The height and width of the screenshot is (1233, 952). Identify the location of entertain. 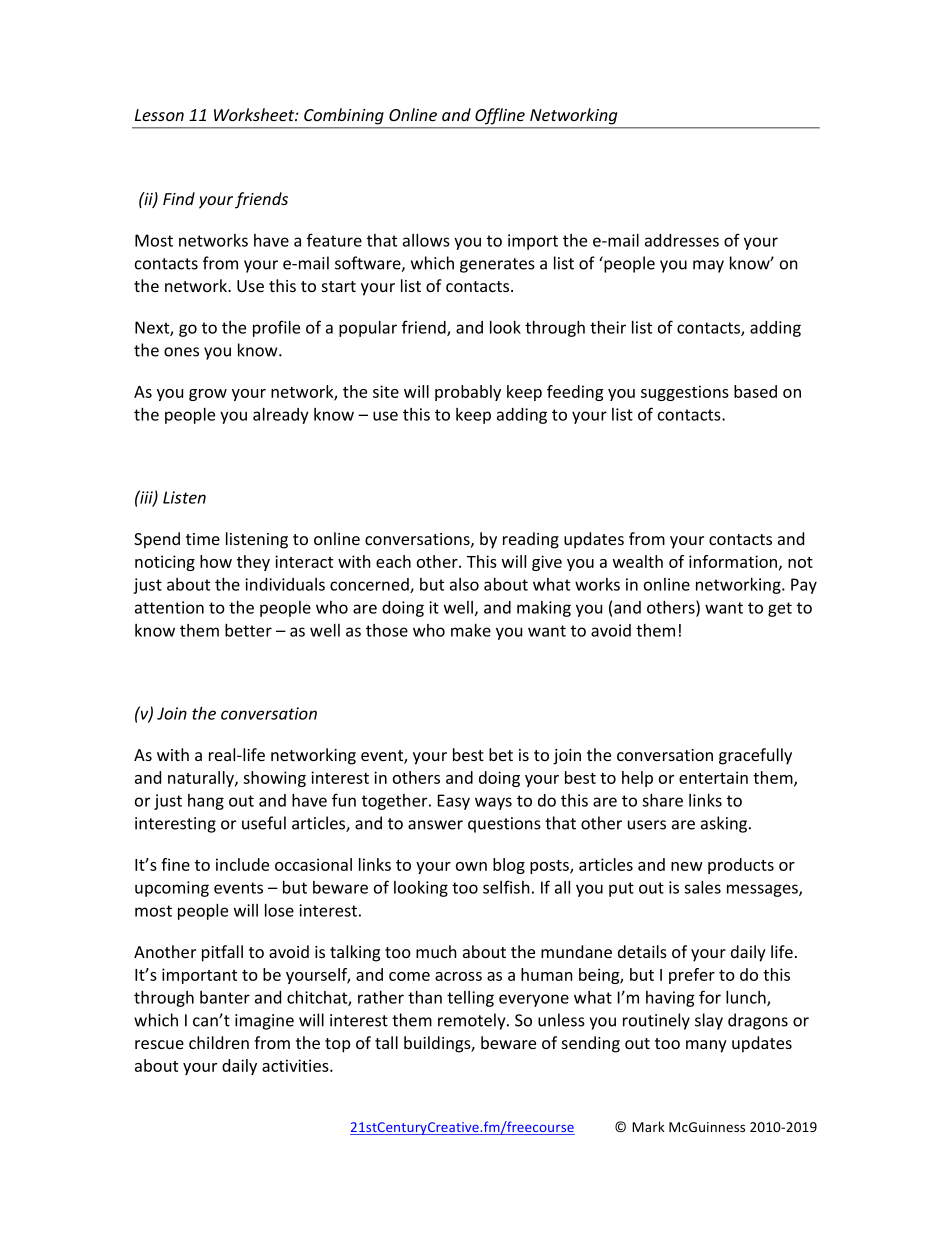
(713, 777).
